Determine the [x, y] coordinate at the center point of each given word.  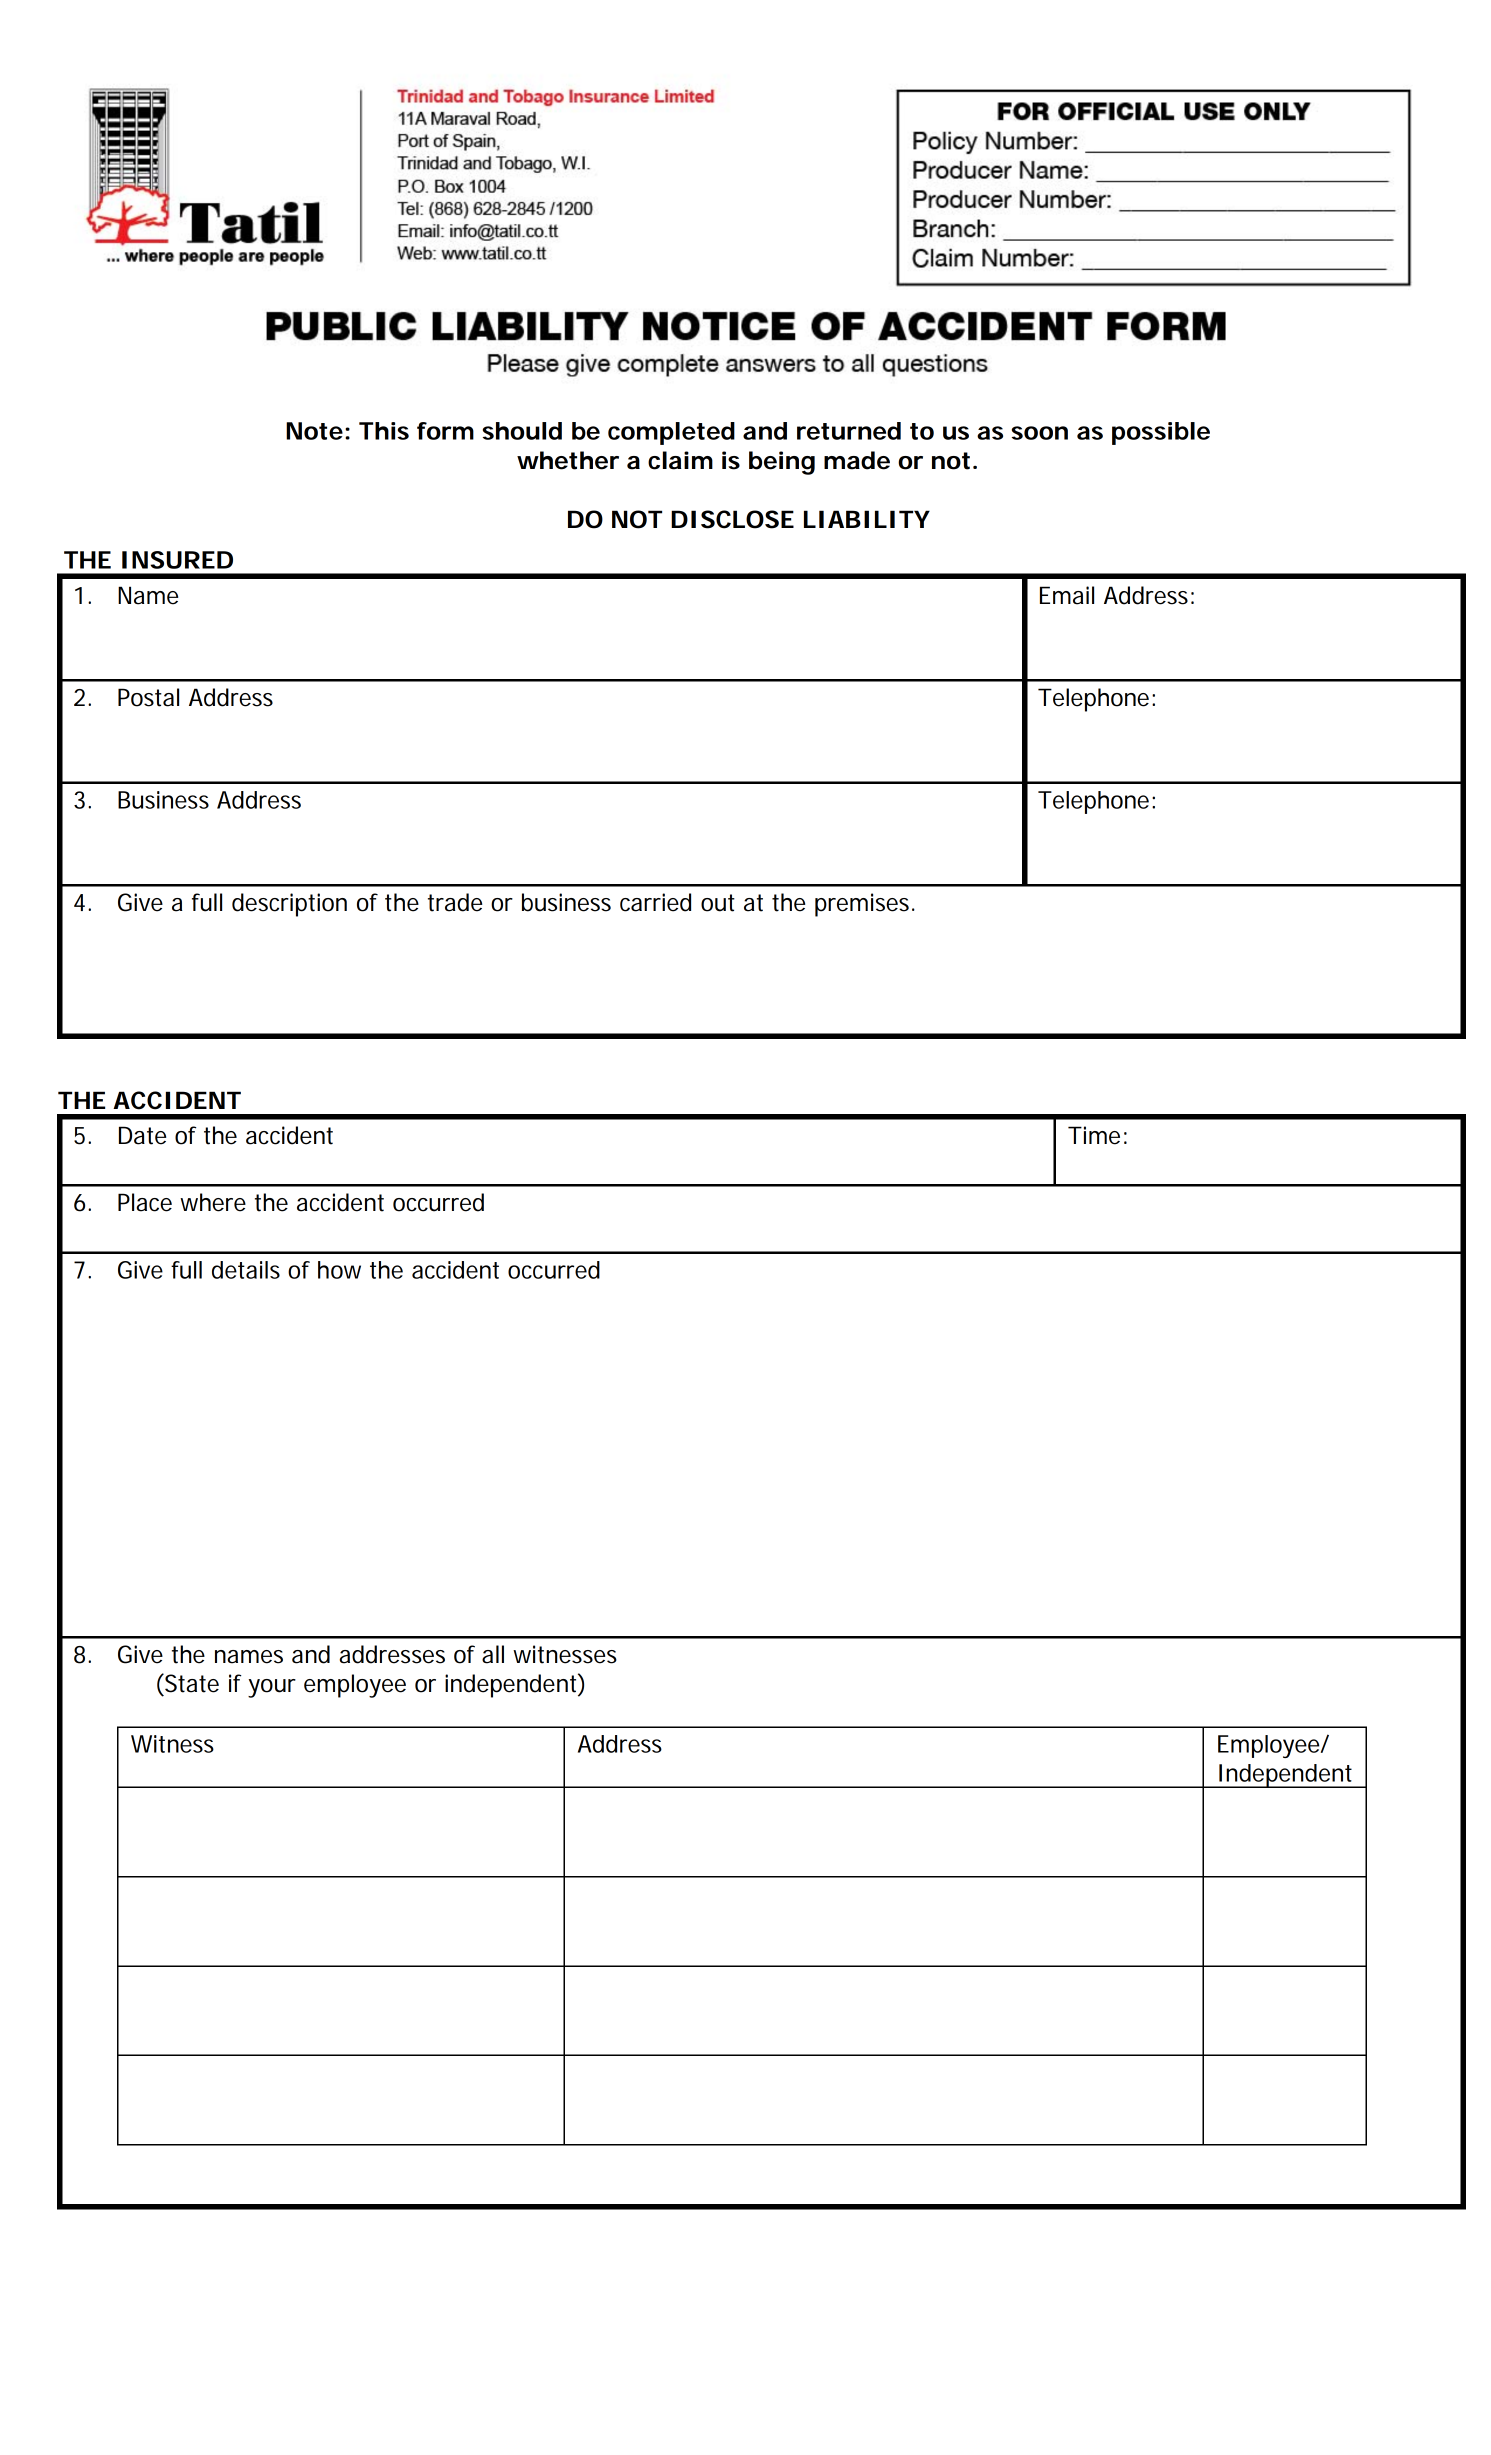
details [246, 1270]
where [213, 1202]
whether [568, 460]
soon [1040, 433]
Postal [148, 697]
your [272, 1688]
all [493, 1654]
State [191, 1683]
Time [1094, 1135]
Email [1067, 595]
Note [314, 431]
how [339, 1270]
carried [655, 902]
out [718, 903]
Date [142, 1135]
